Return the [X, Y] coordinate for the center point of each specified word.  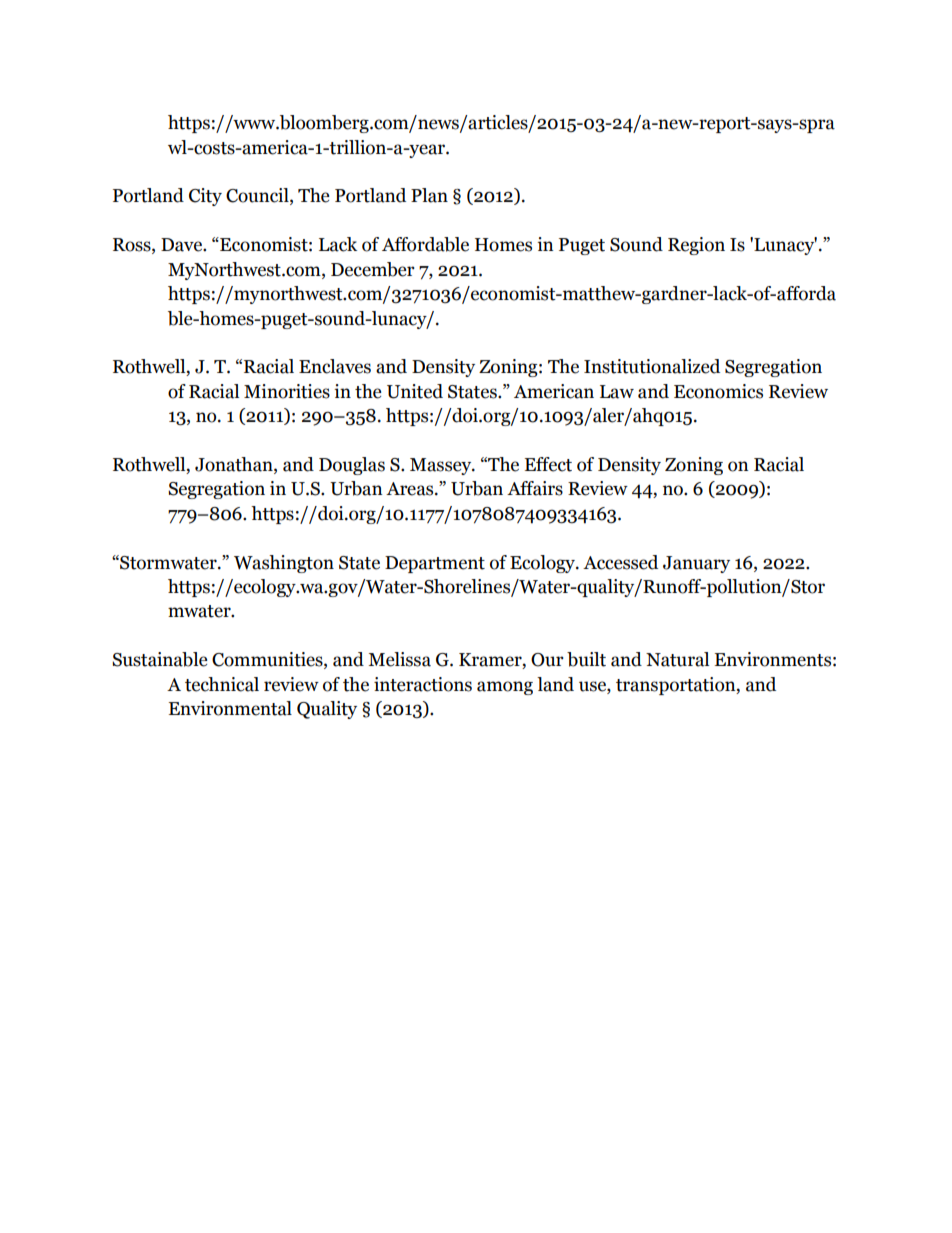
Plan [429, 195]
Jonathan [235, 465]
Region [696, 246]
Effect [548, 464]
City [205, 197]
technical [222, 684]
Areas [411, 489]
